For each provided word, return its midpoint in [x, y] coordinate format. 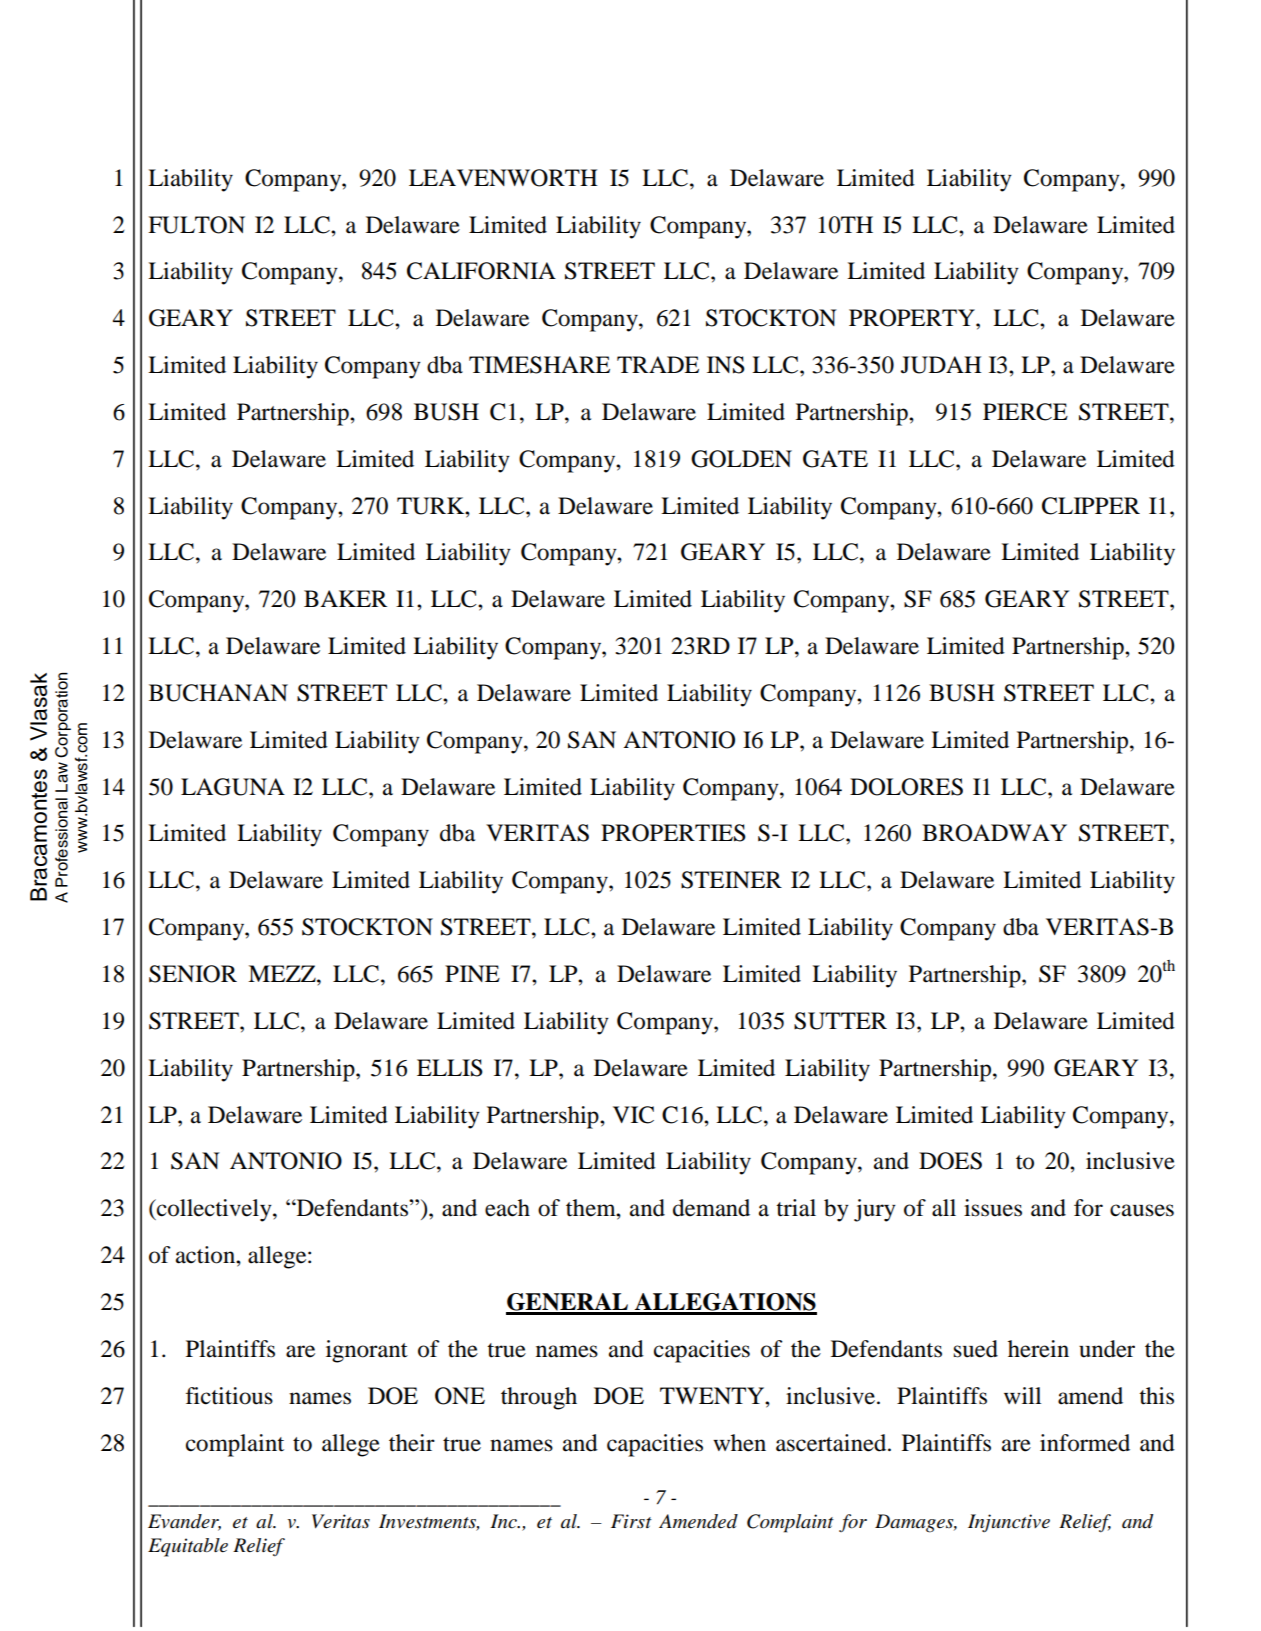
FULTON [196, 225]
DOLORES [906, 787]
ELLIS [450, 1068]
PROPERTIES [673, 833]
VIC [633, 1115]
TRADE [658, 364]
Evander [184, 1522]
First [631, 1521]
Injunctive [1009, 1523]
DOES [950, 1161]
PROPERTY [913, 318]
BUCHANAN [218, 693]
